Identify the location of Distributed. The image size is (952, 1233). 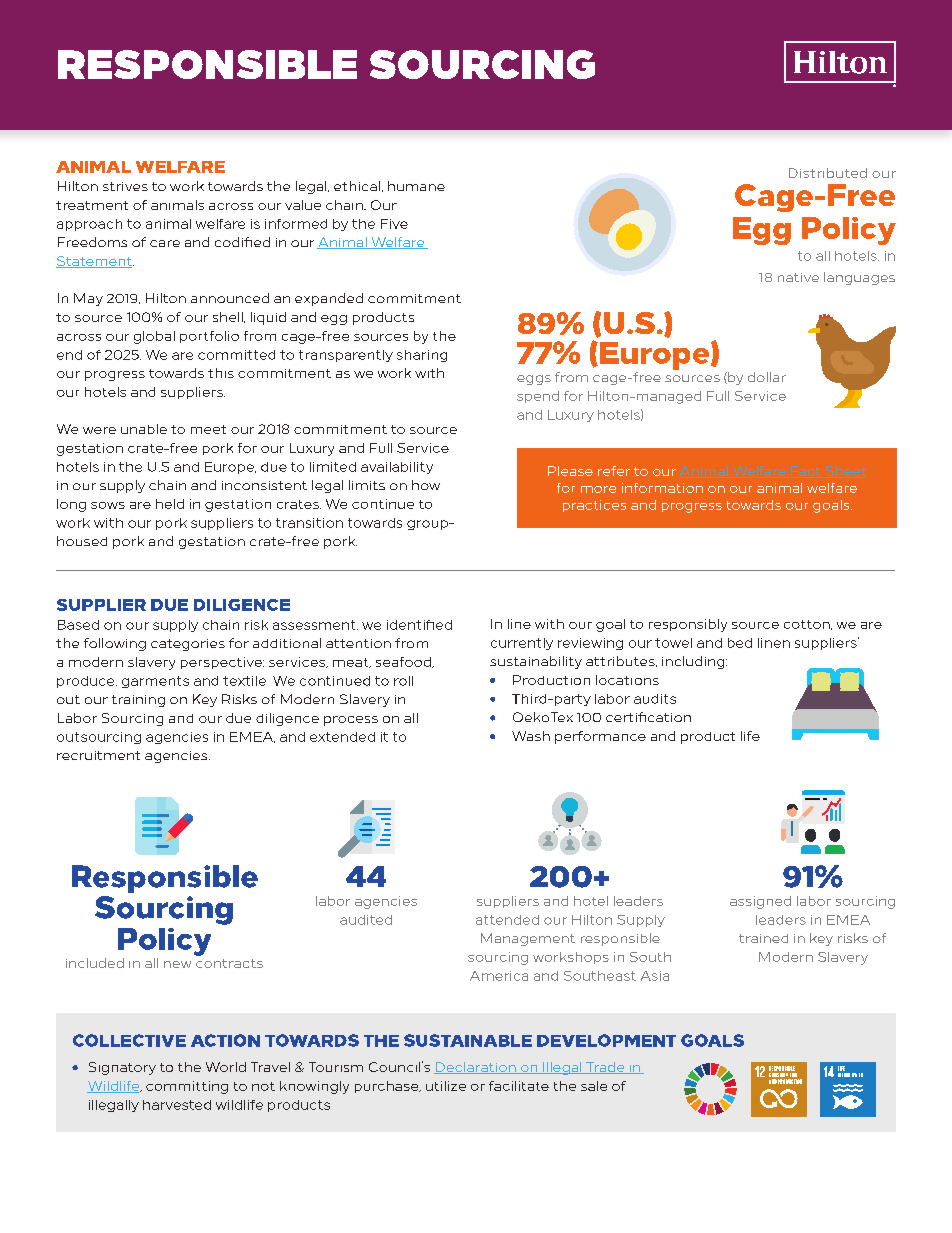
(828, 173).
